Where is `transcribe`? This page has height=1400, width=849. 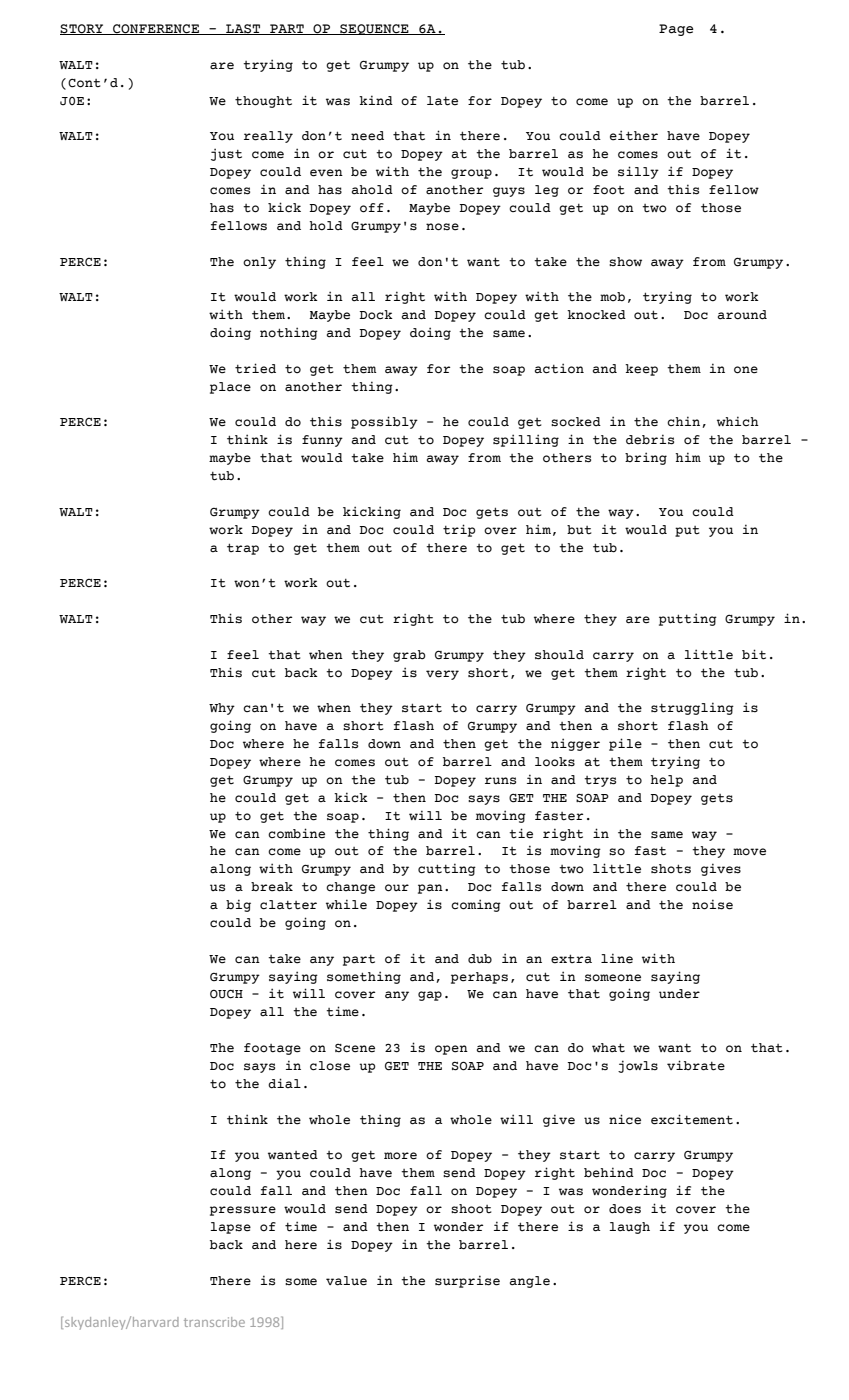 transcribe is located at coordinates (214, 1322).
